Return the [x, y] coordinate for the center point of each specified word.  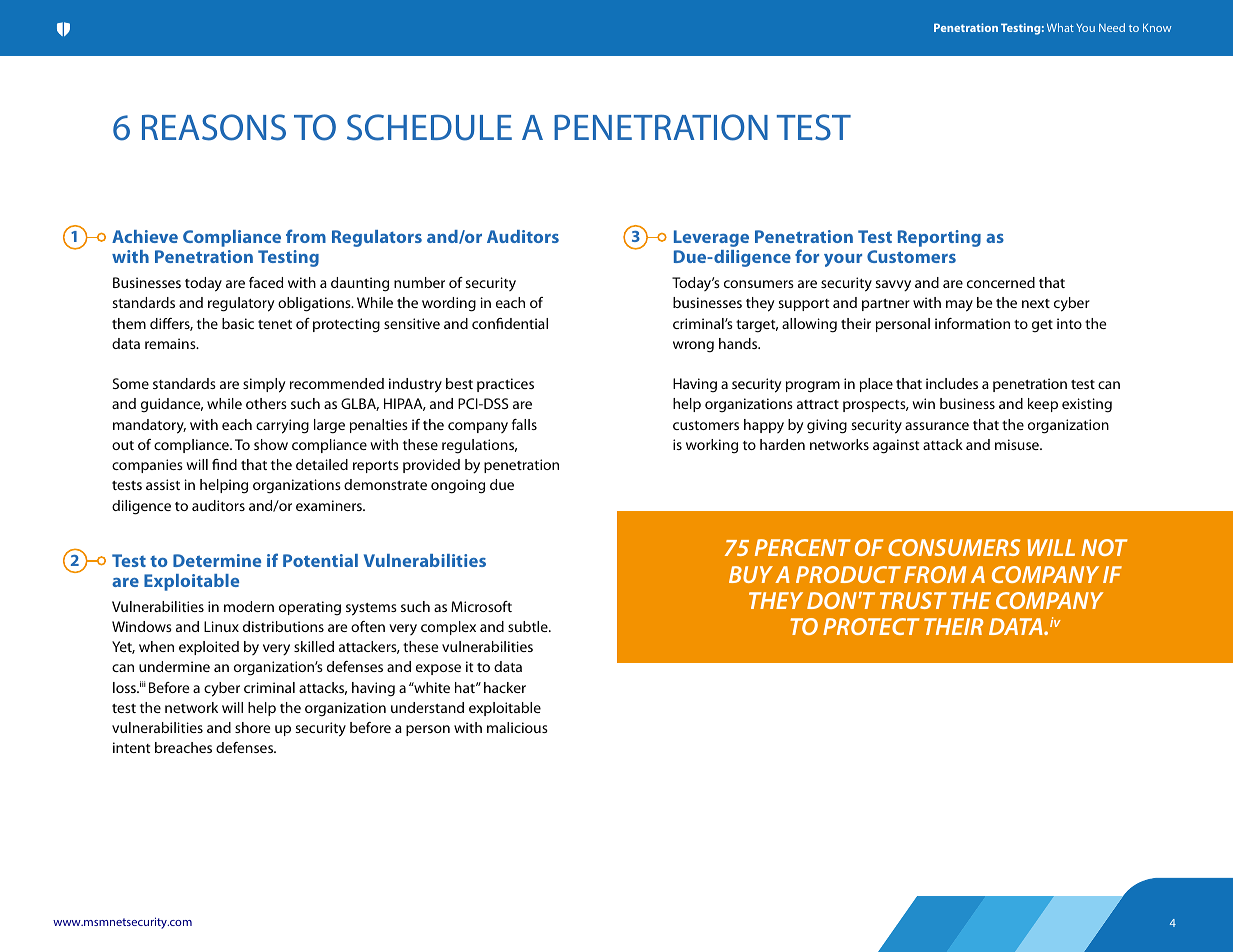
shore [252, 727]
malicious [517, 727]
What [1060, 27]
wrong [693, 347]
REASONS [214, 127]
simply [264, 385]
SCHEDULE [429, 127]
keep [1043, 405]
